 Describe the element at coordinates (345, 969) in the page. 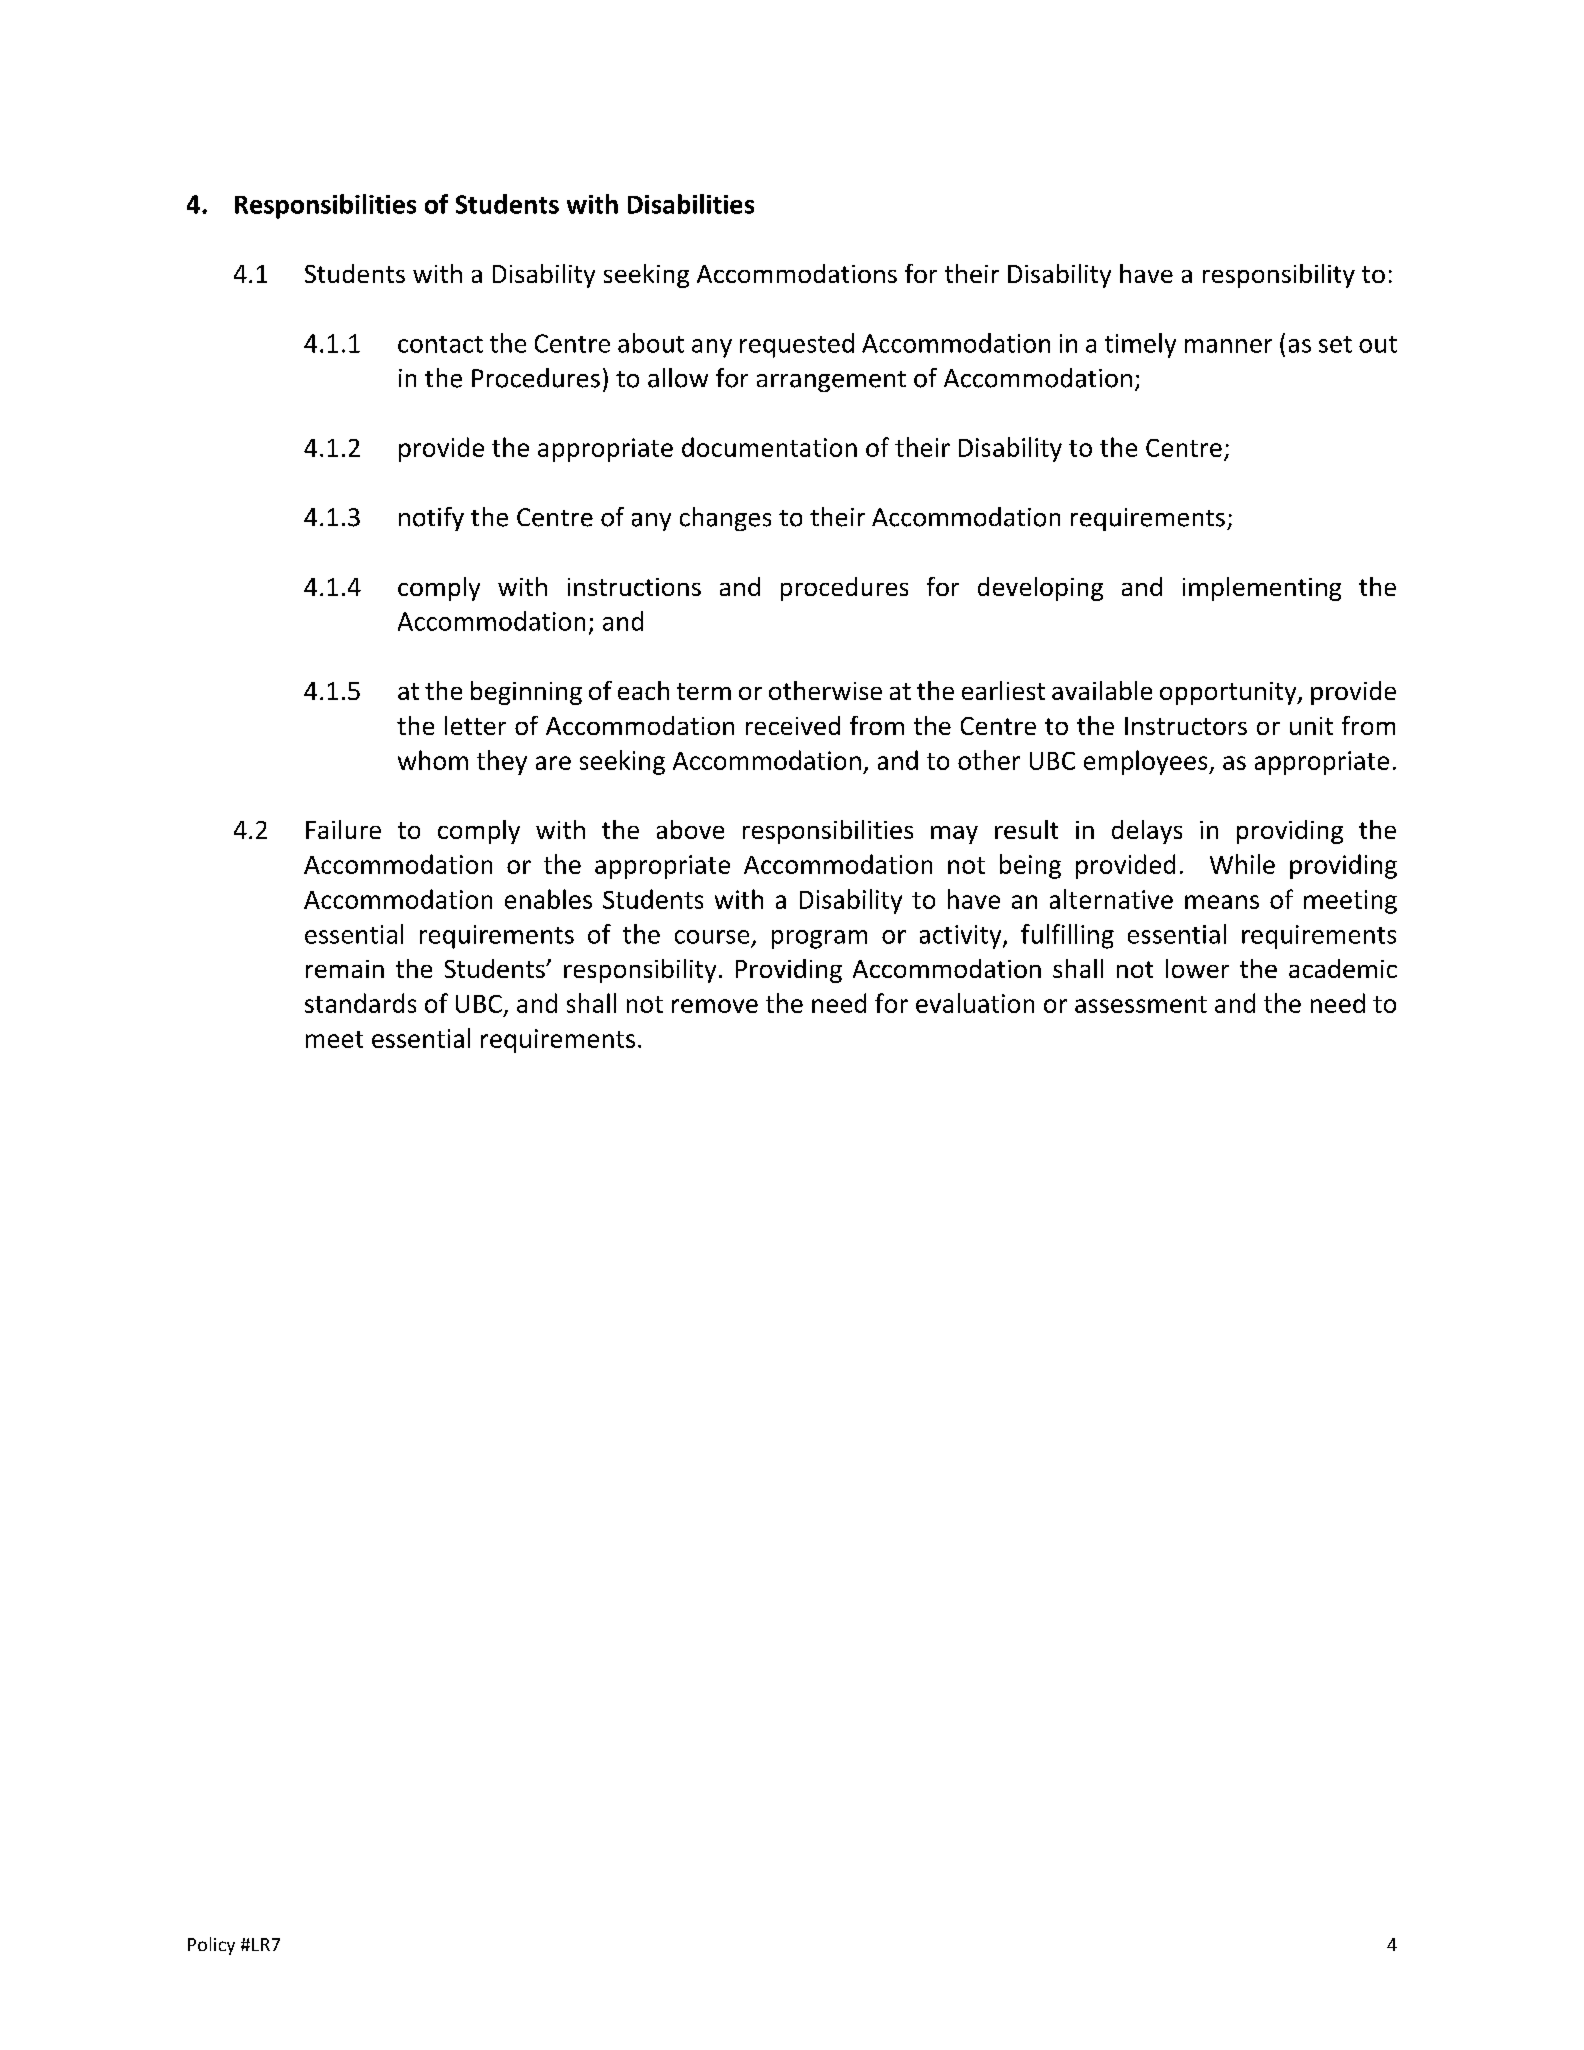

I see `remain` at that location.
